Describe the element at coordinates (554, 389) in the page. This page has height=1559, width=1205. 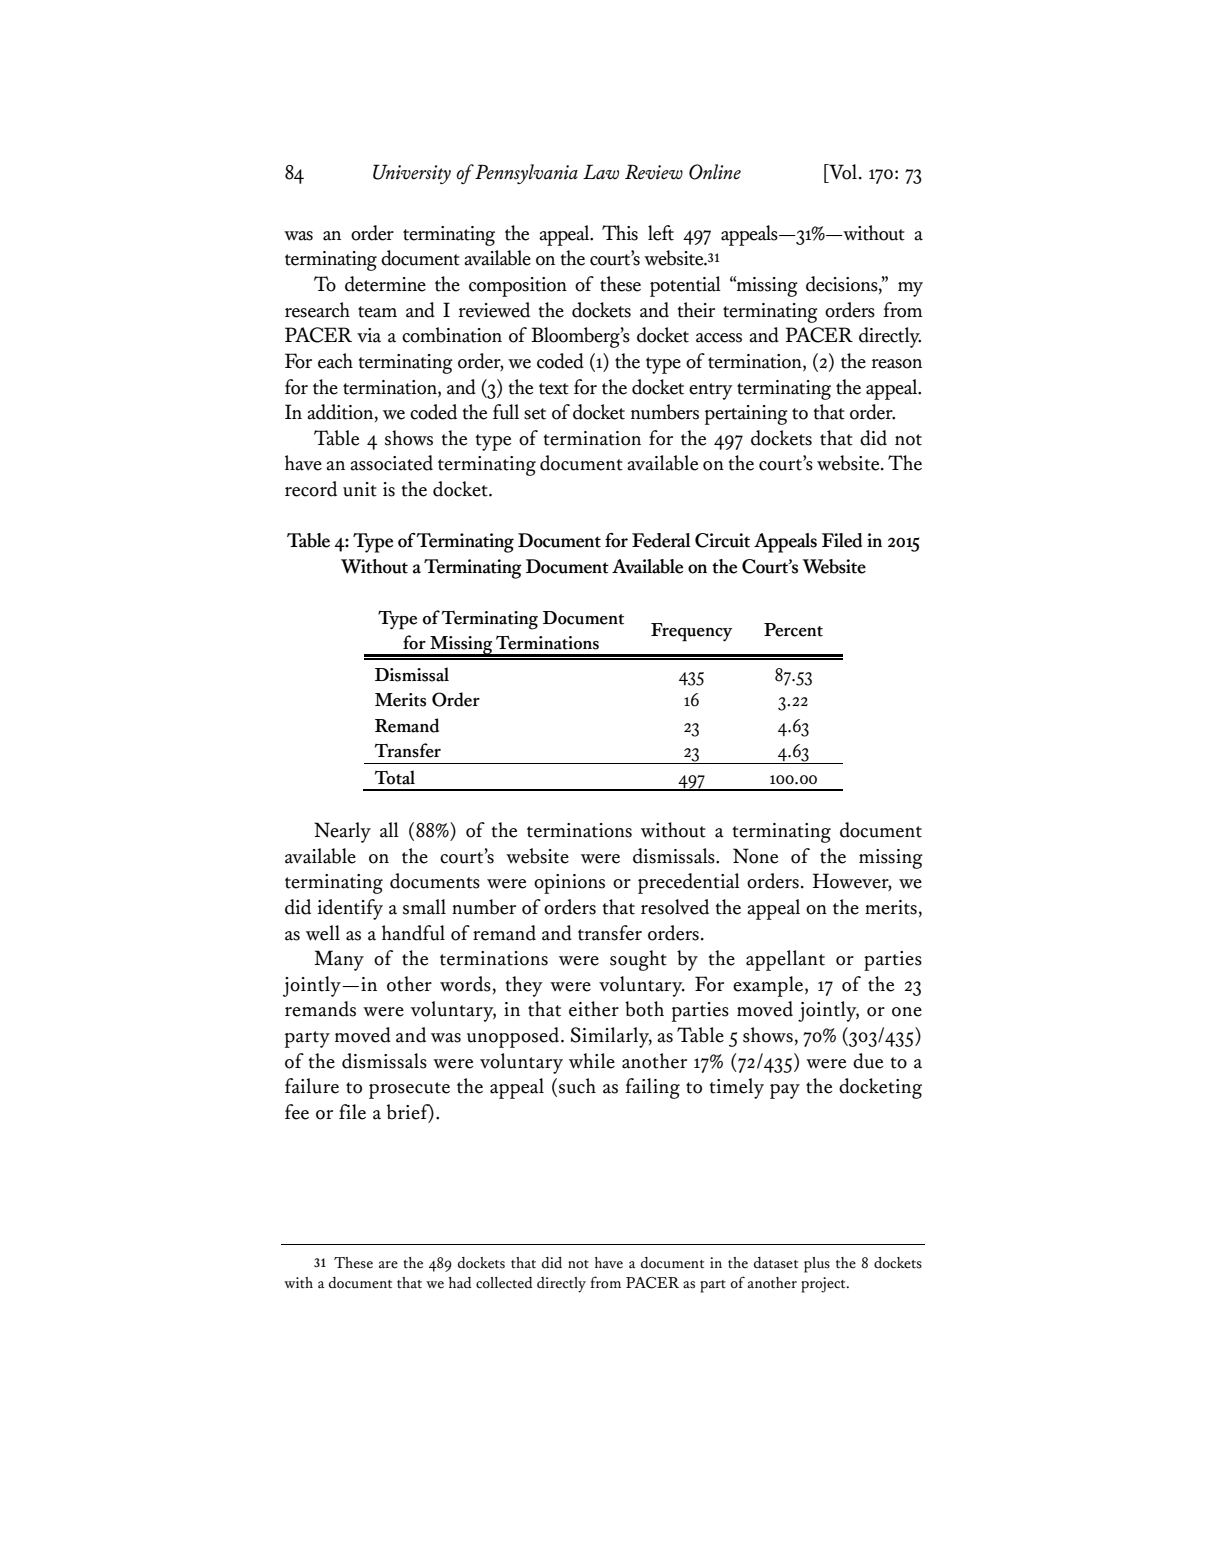
I see `text` at that location.
